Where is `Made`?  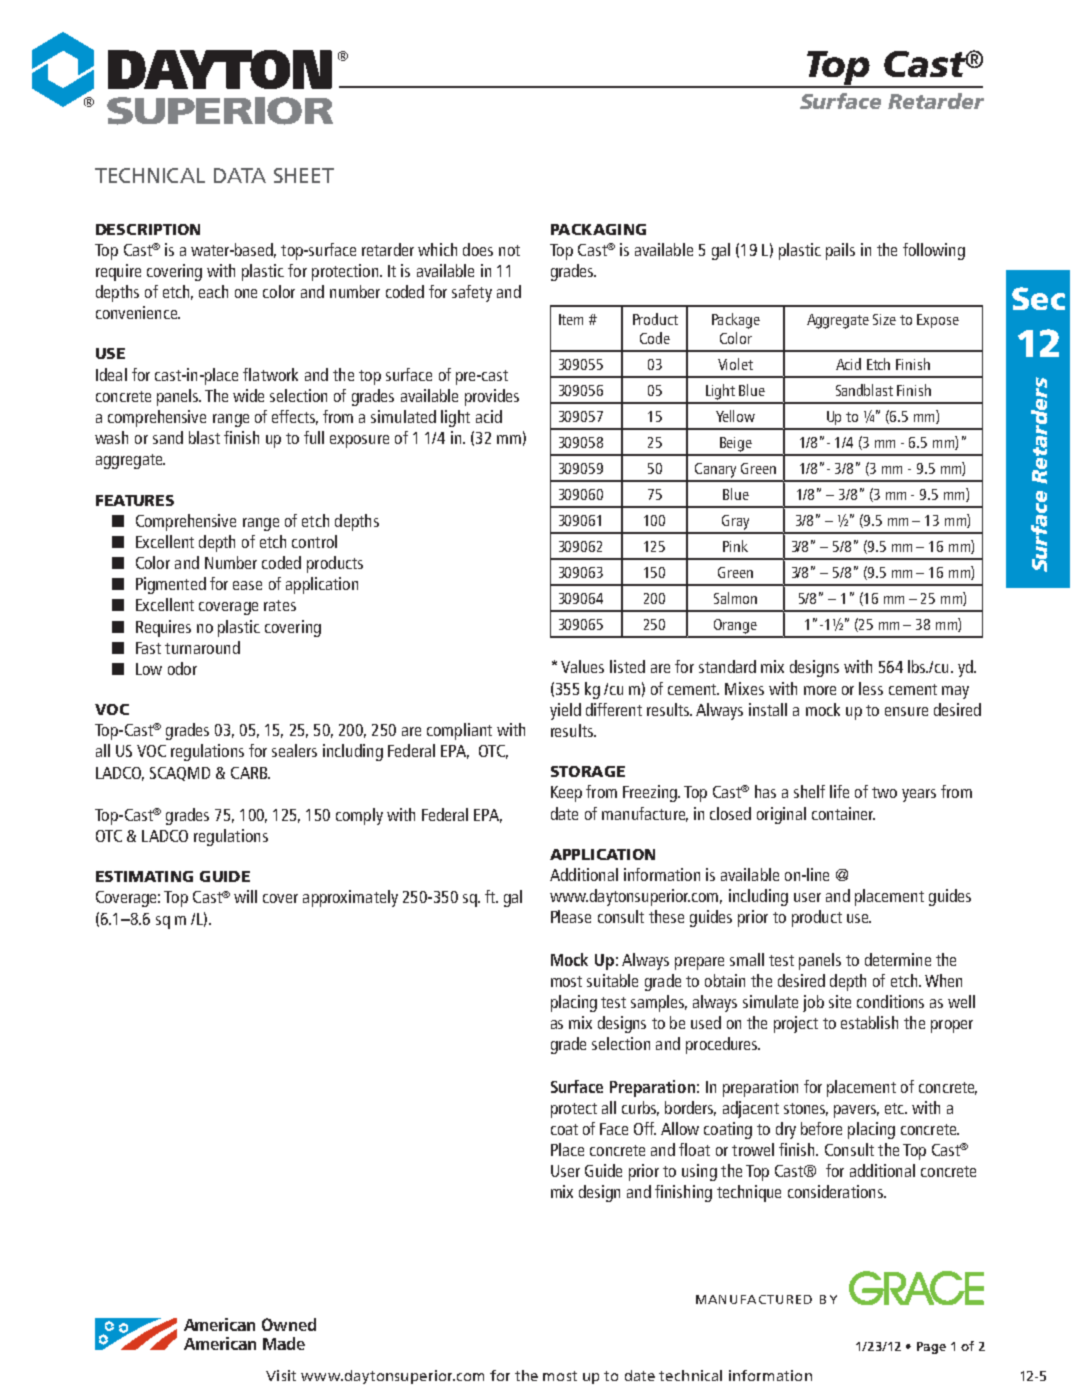
Made is located at coordinates (284, 1343).
